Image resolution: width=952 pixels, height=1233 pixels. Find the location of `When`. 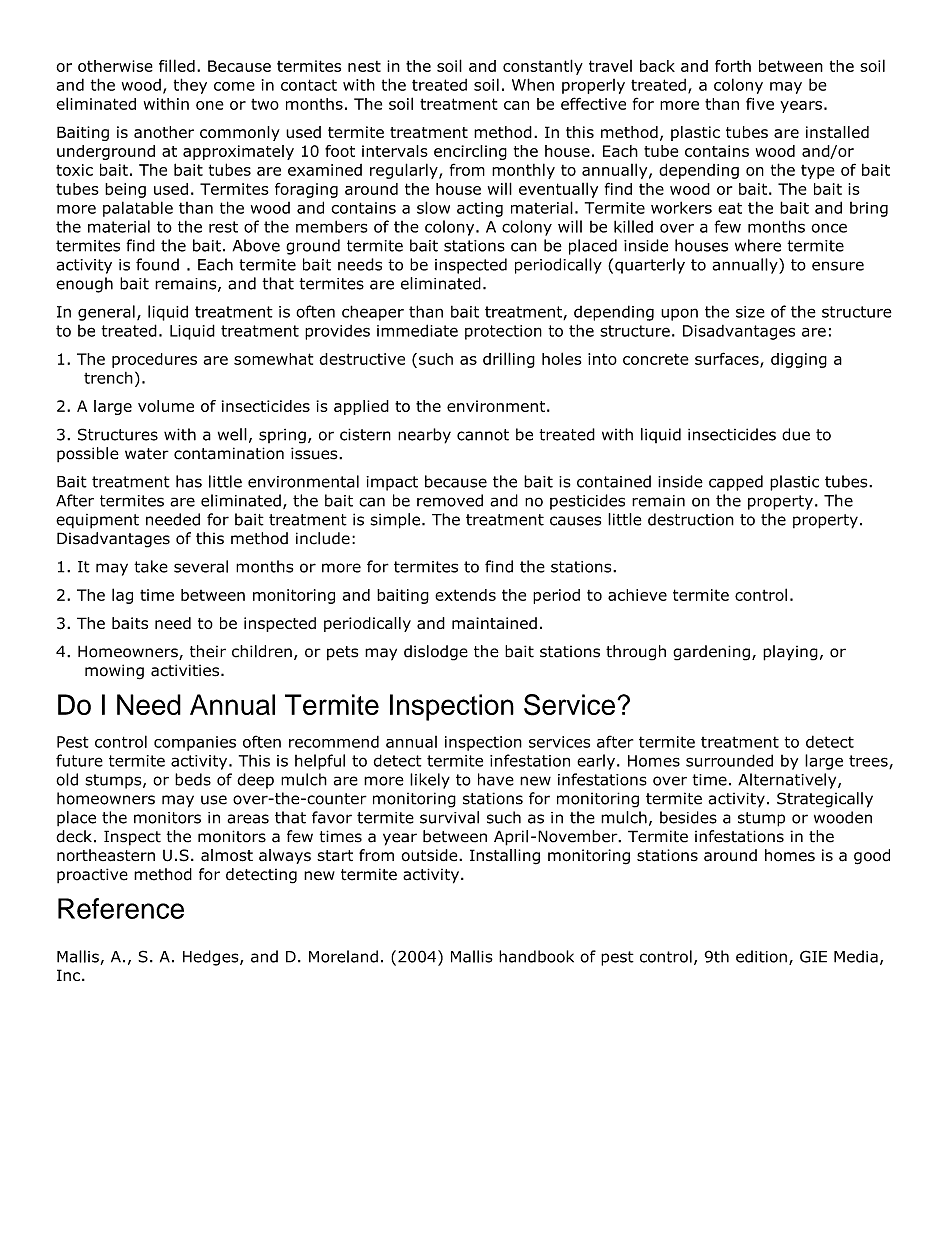

When is located at coordinates (533, 84).
